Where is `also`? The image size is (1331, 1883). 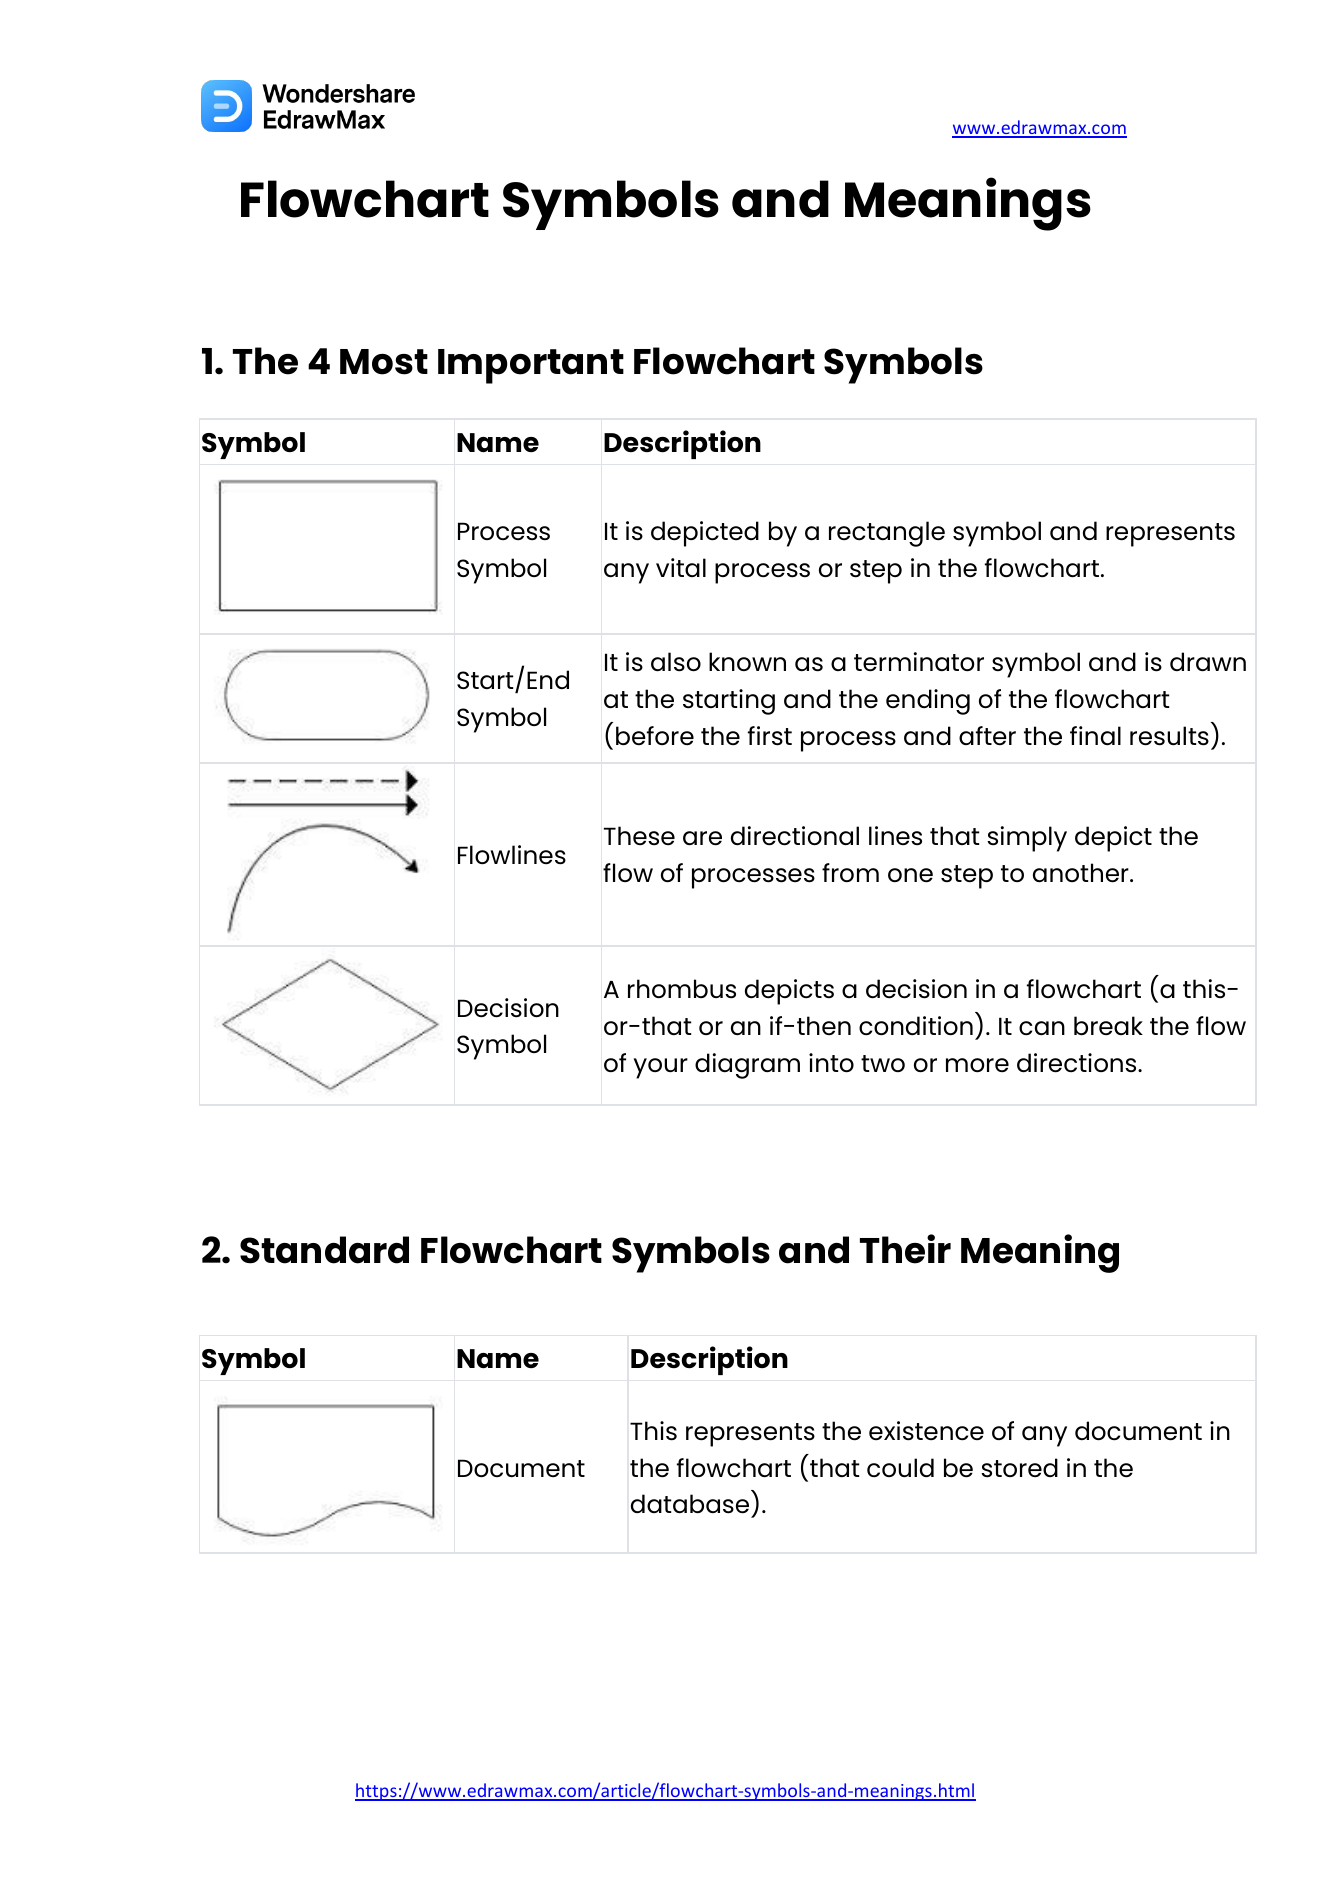 also is located at coordinates (676, 662).
